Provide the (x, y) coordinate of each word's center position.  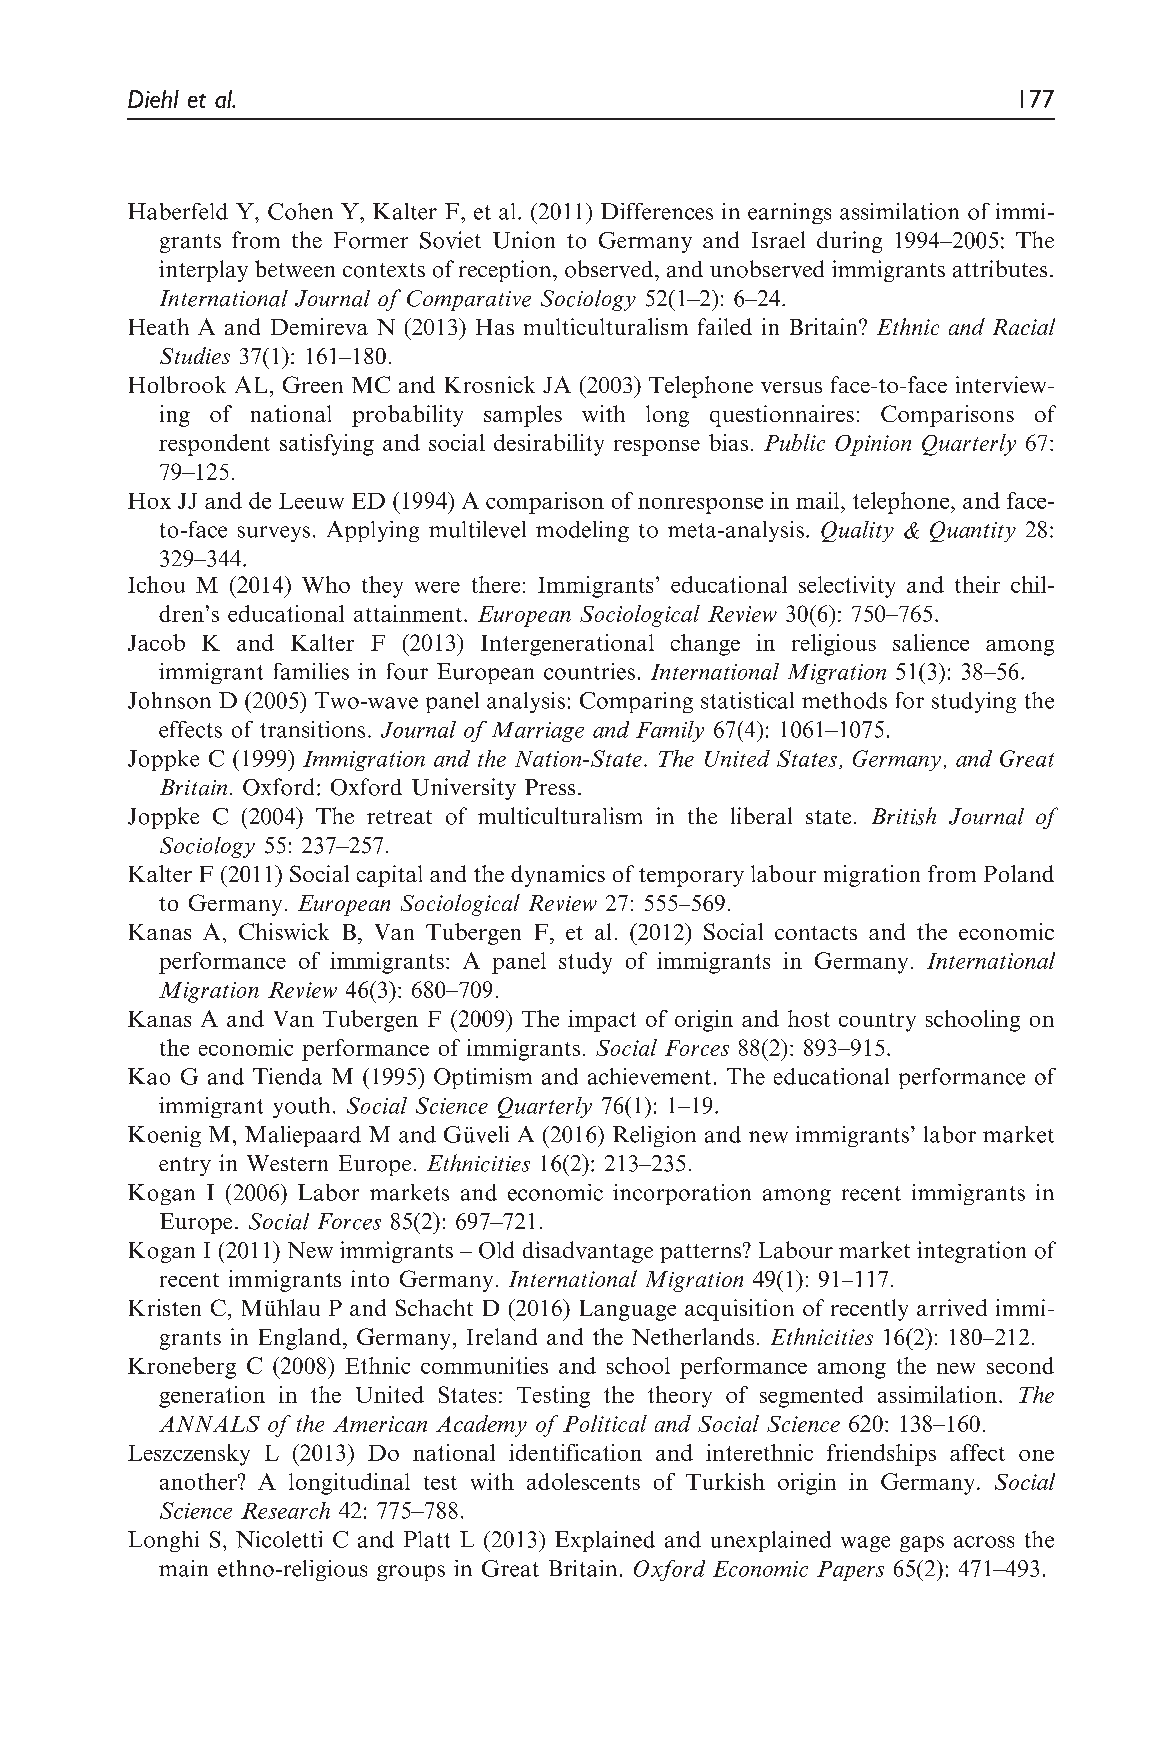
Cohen (300, 211)
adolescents (583, 1481)
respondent (214, 445)
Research (285, 1510)
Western (287, 1163)
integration (971, 1252)
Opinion (873, 445)
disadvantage (588, 1252)
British (904, 816)
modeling (582, 531)
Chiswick (284, 931)
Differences (657, 211)
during (849, 242)
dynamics (558, 876)
